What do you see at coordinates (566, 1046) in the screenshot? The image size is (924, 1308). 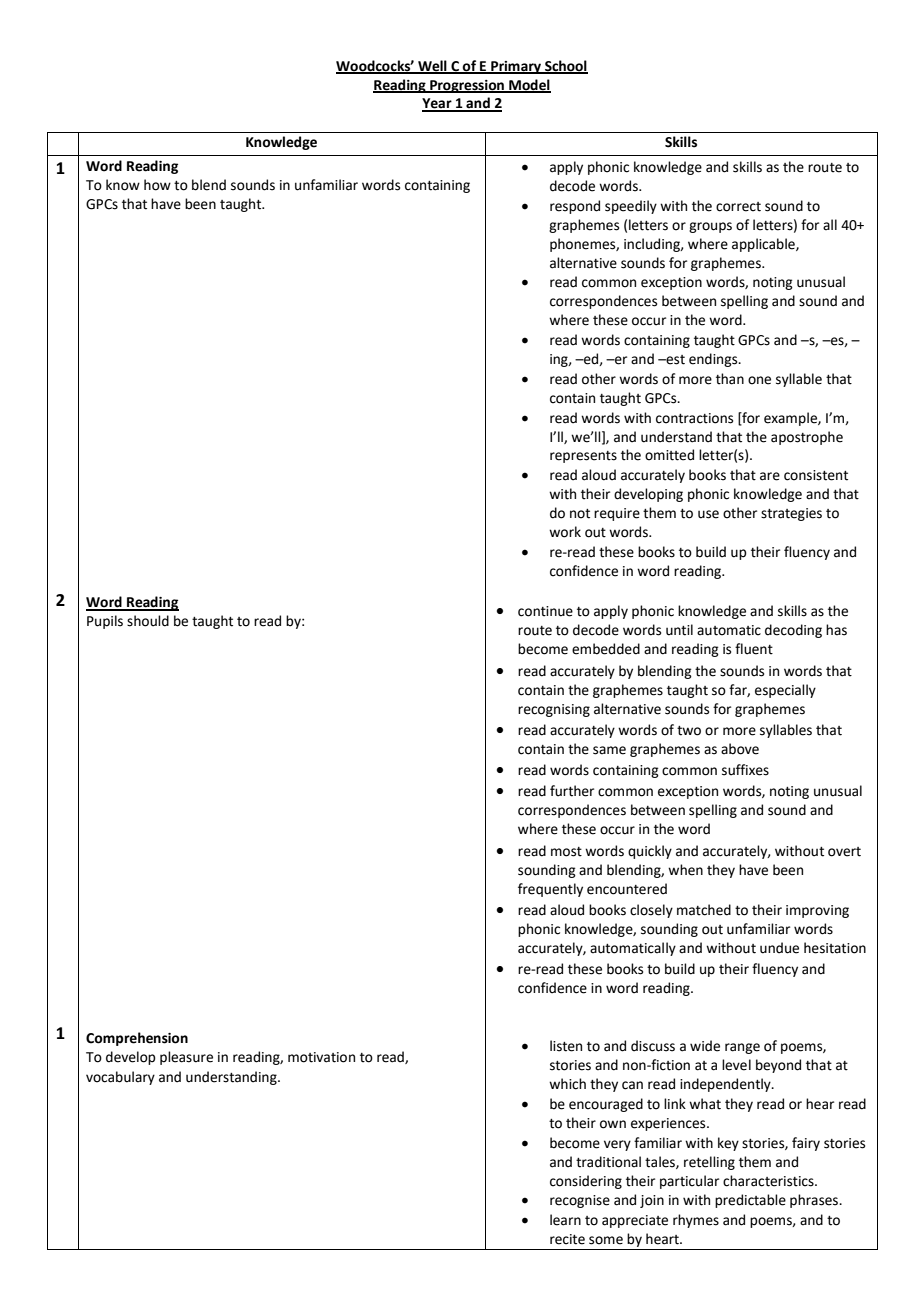 I see `listen` at bounding box center [566, 1046].
